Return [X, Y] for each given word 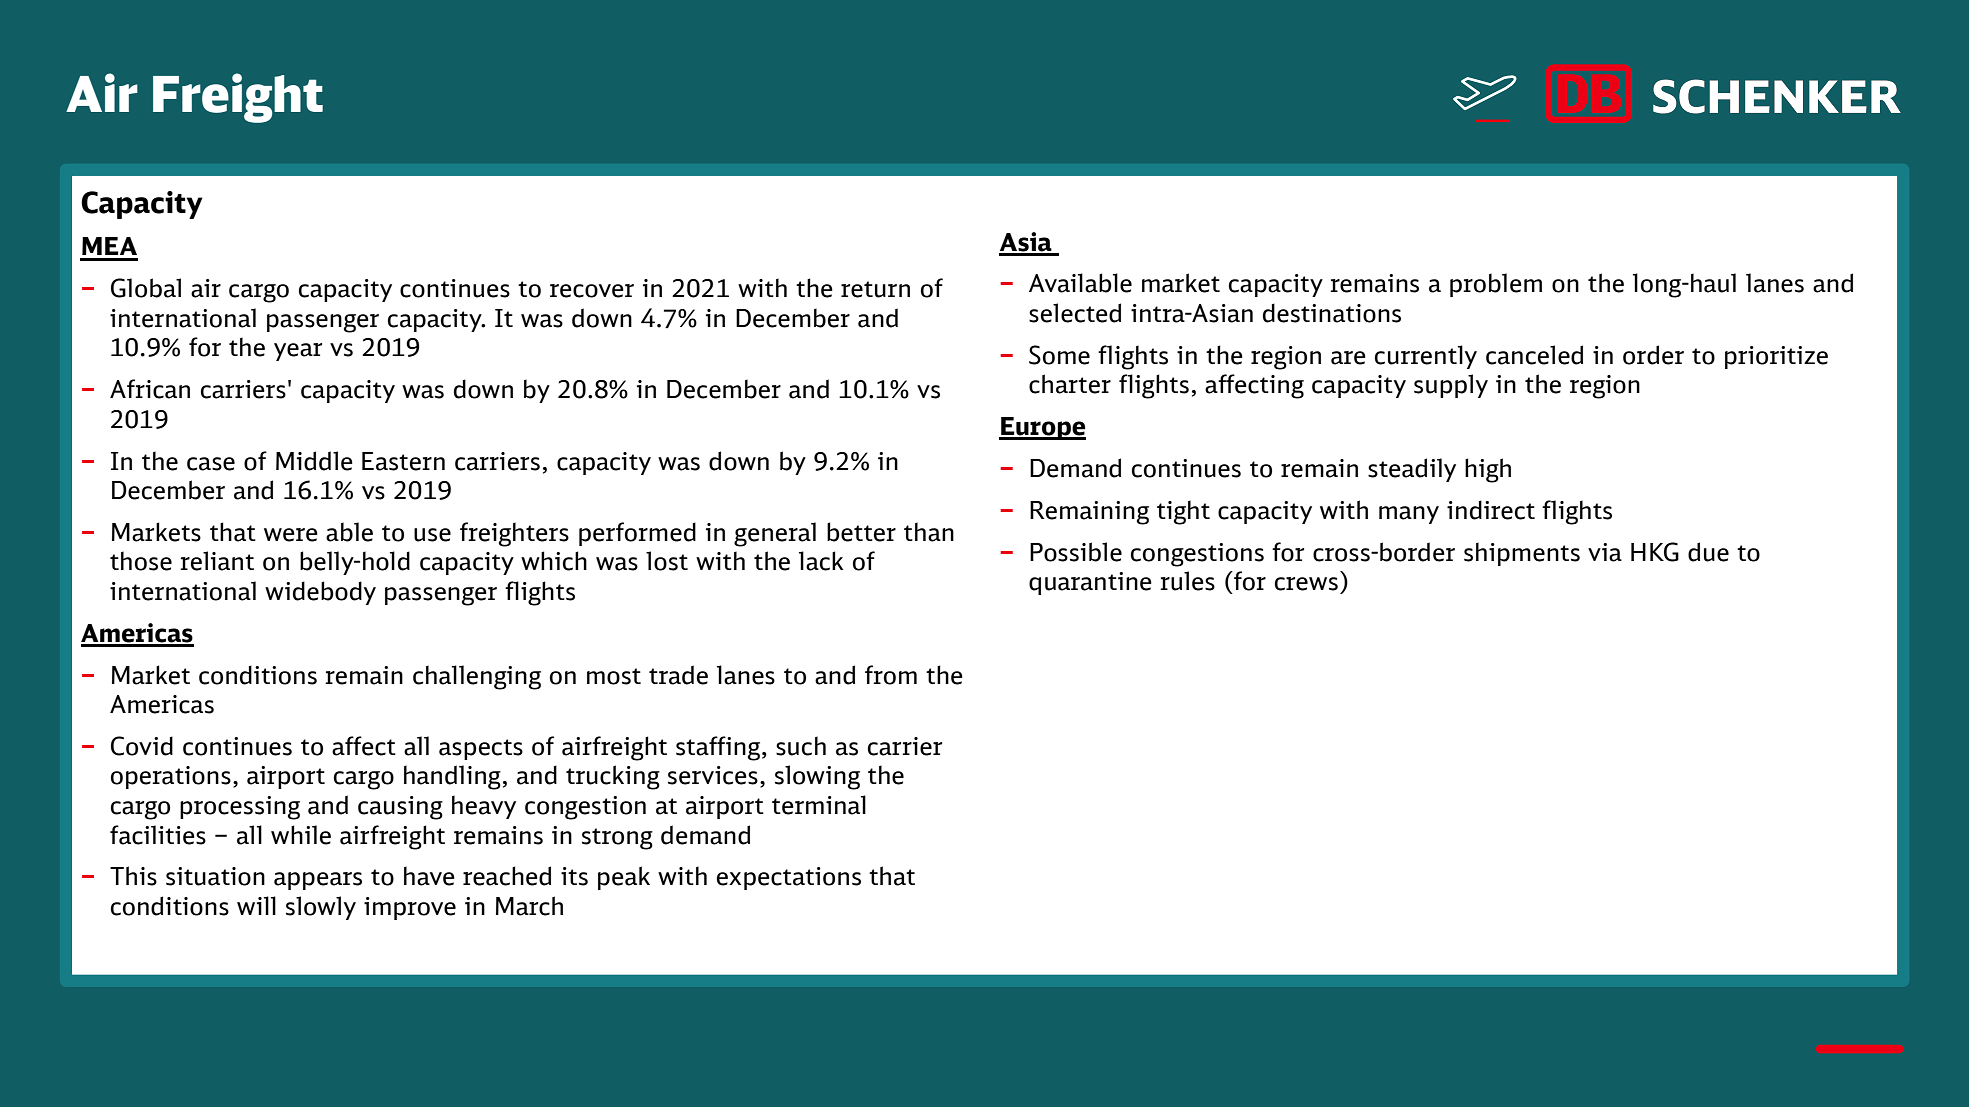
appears [318, 881]
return [875, 289]
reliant [217, 561]
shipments [1522, 554]
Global [146, 288]
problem [1496, 285]
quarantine [1090, 583]
